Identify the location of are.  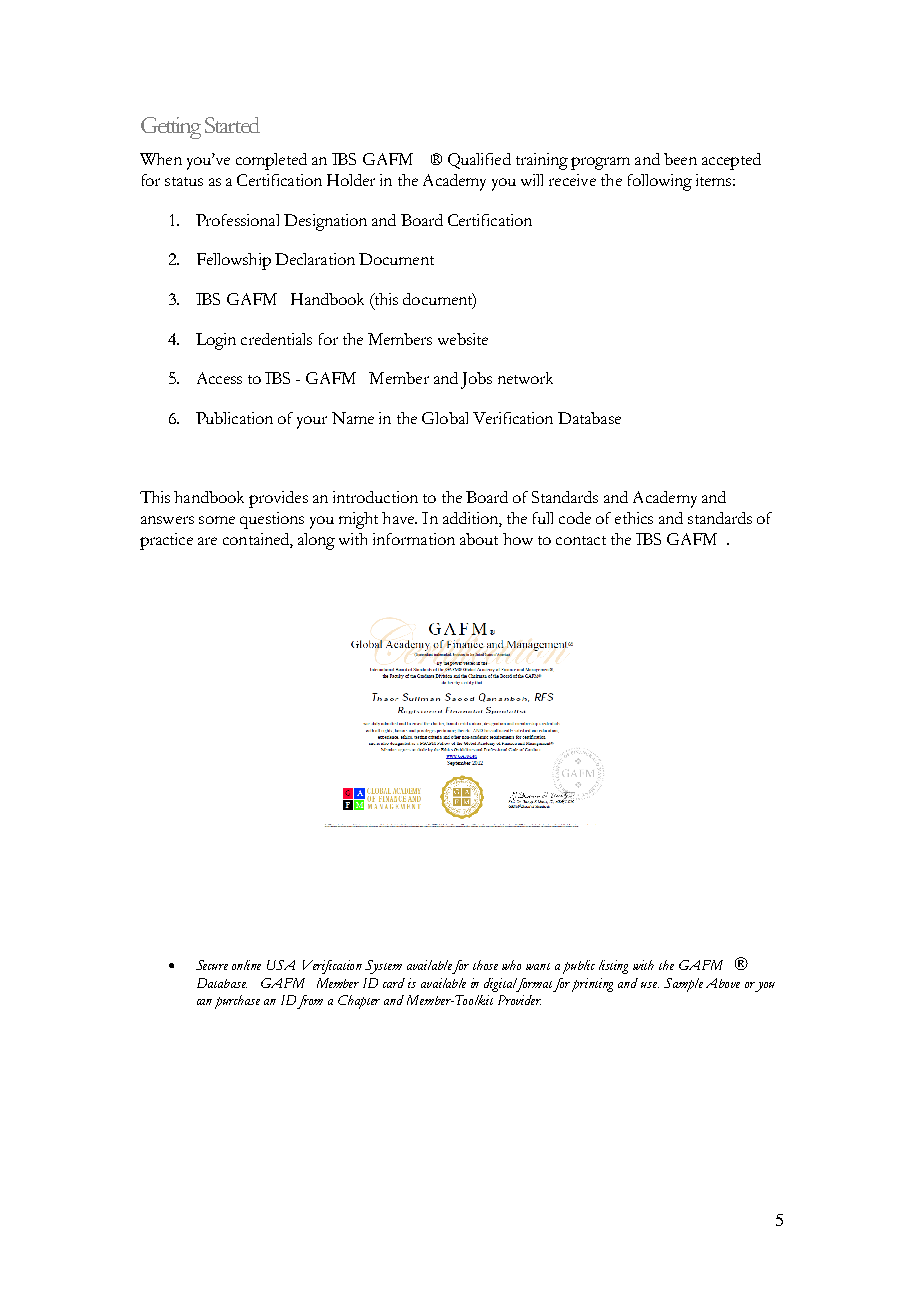
(207, 541).
